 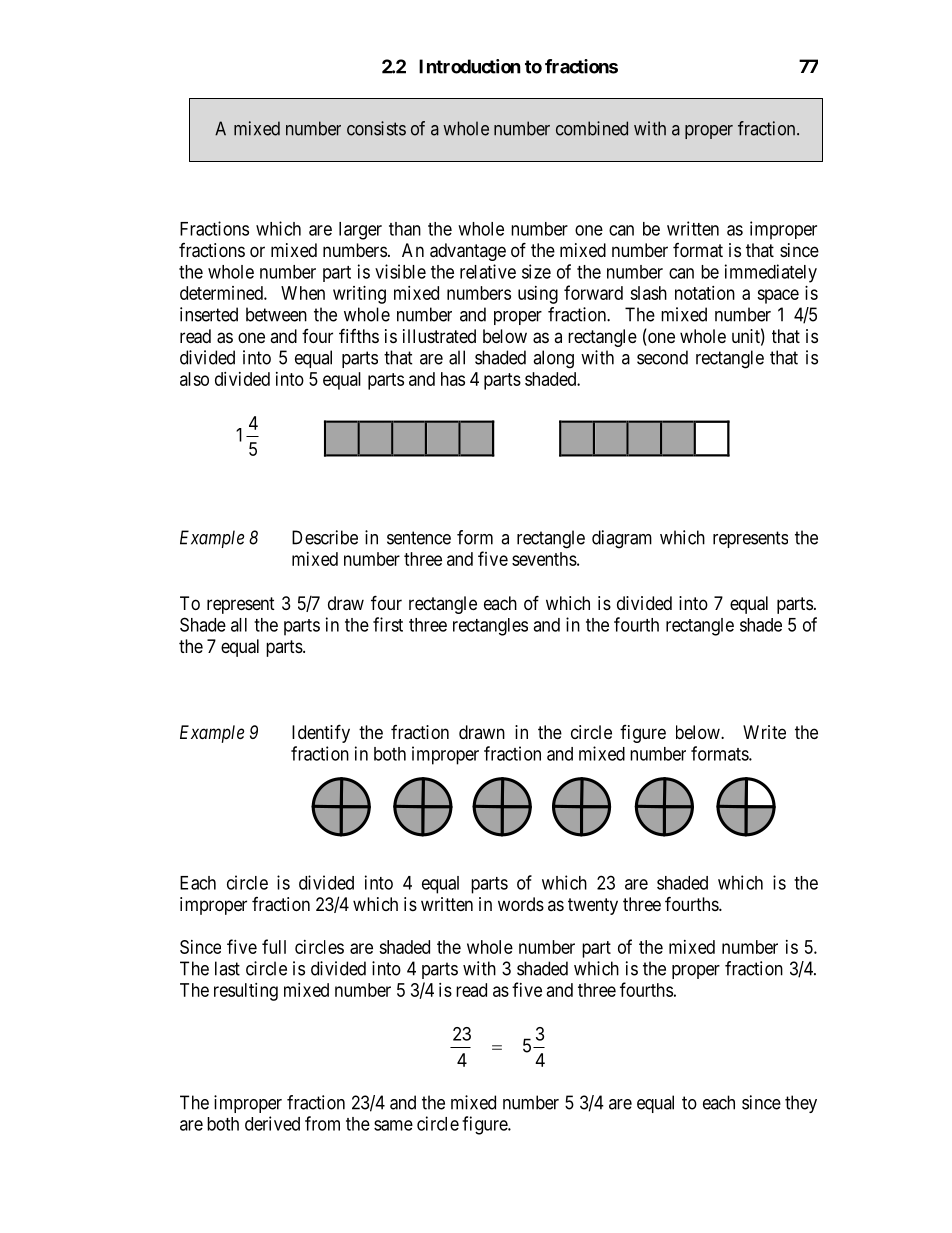 What do you see at coordinates (553, 359) in the image?
I see `along` at bounding box center [553, 359].
